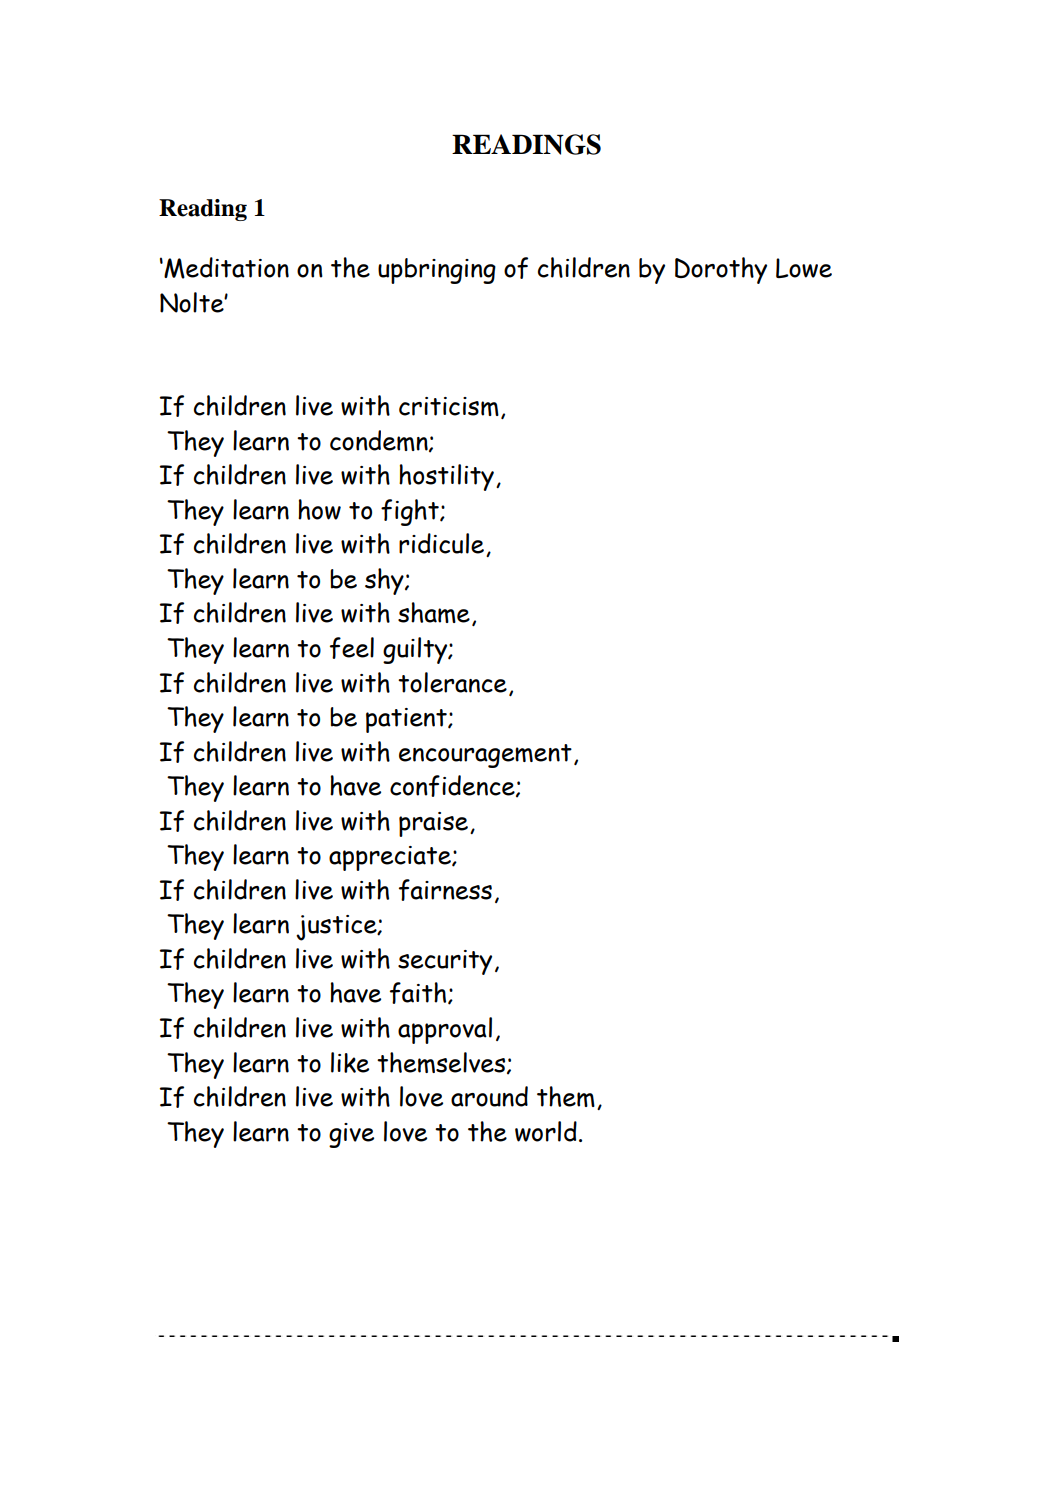  Describe the element at coordinates (721, 270) in the document. I see `Dorothy` at that location.
